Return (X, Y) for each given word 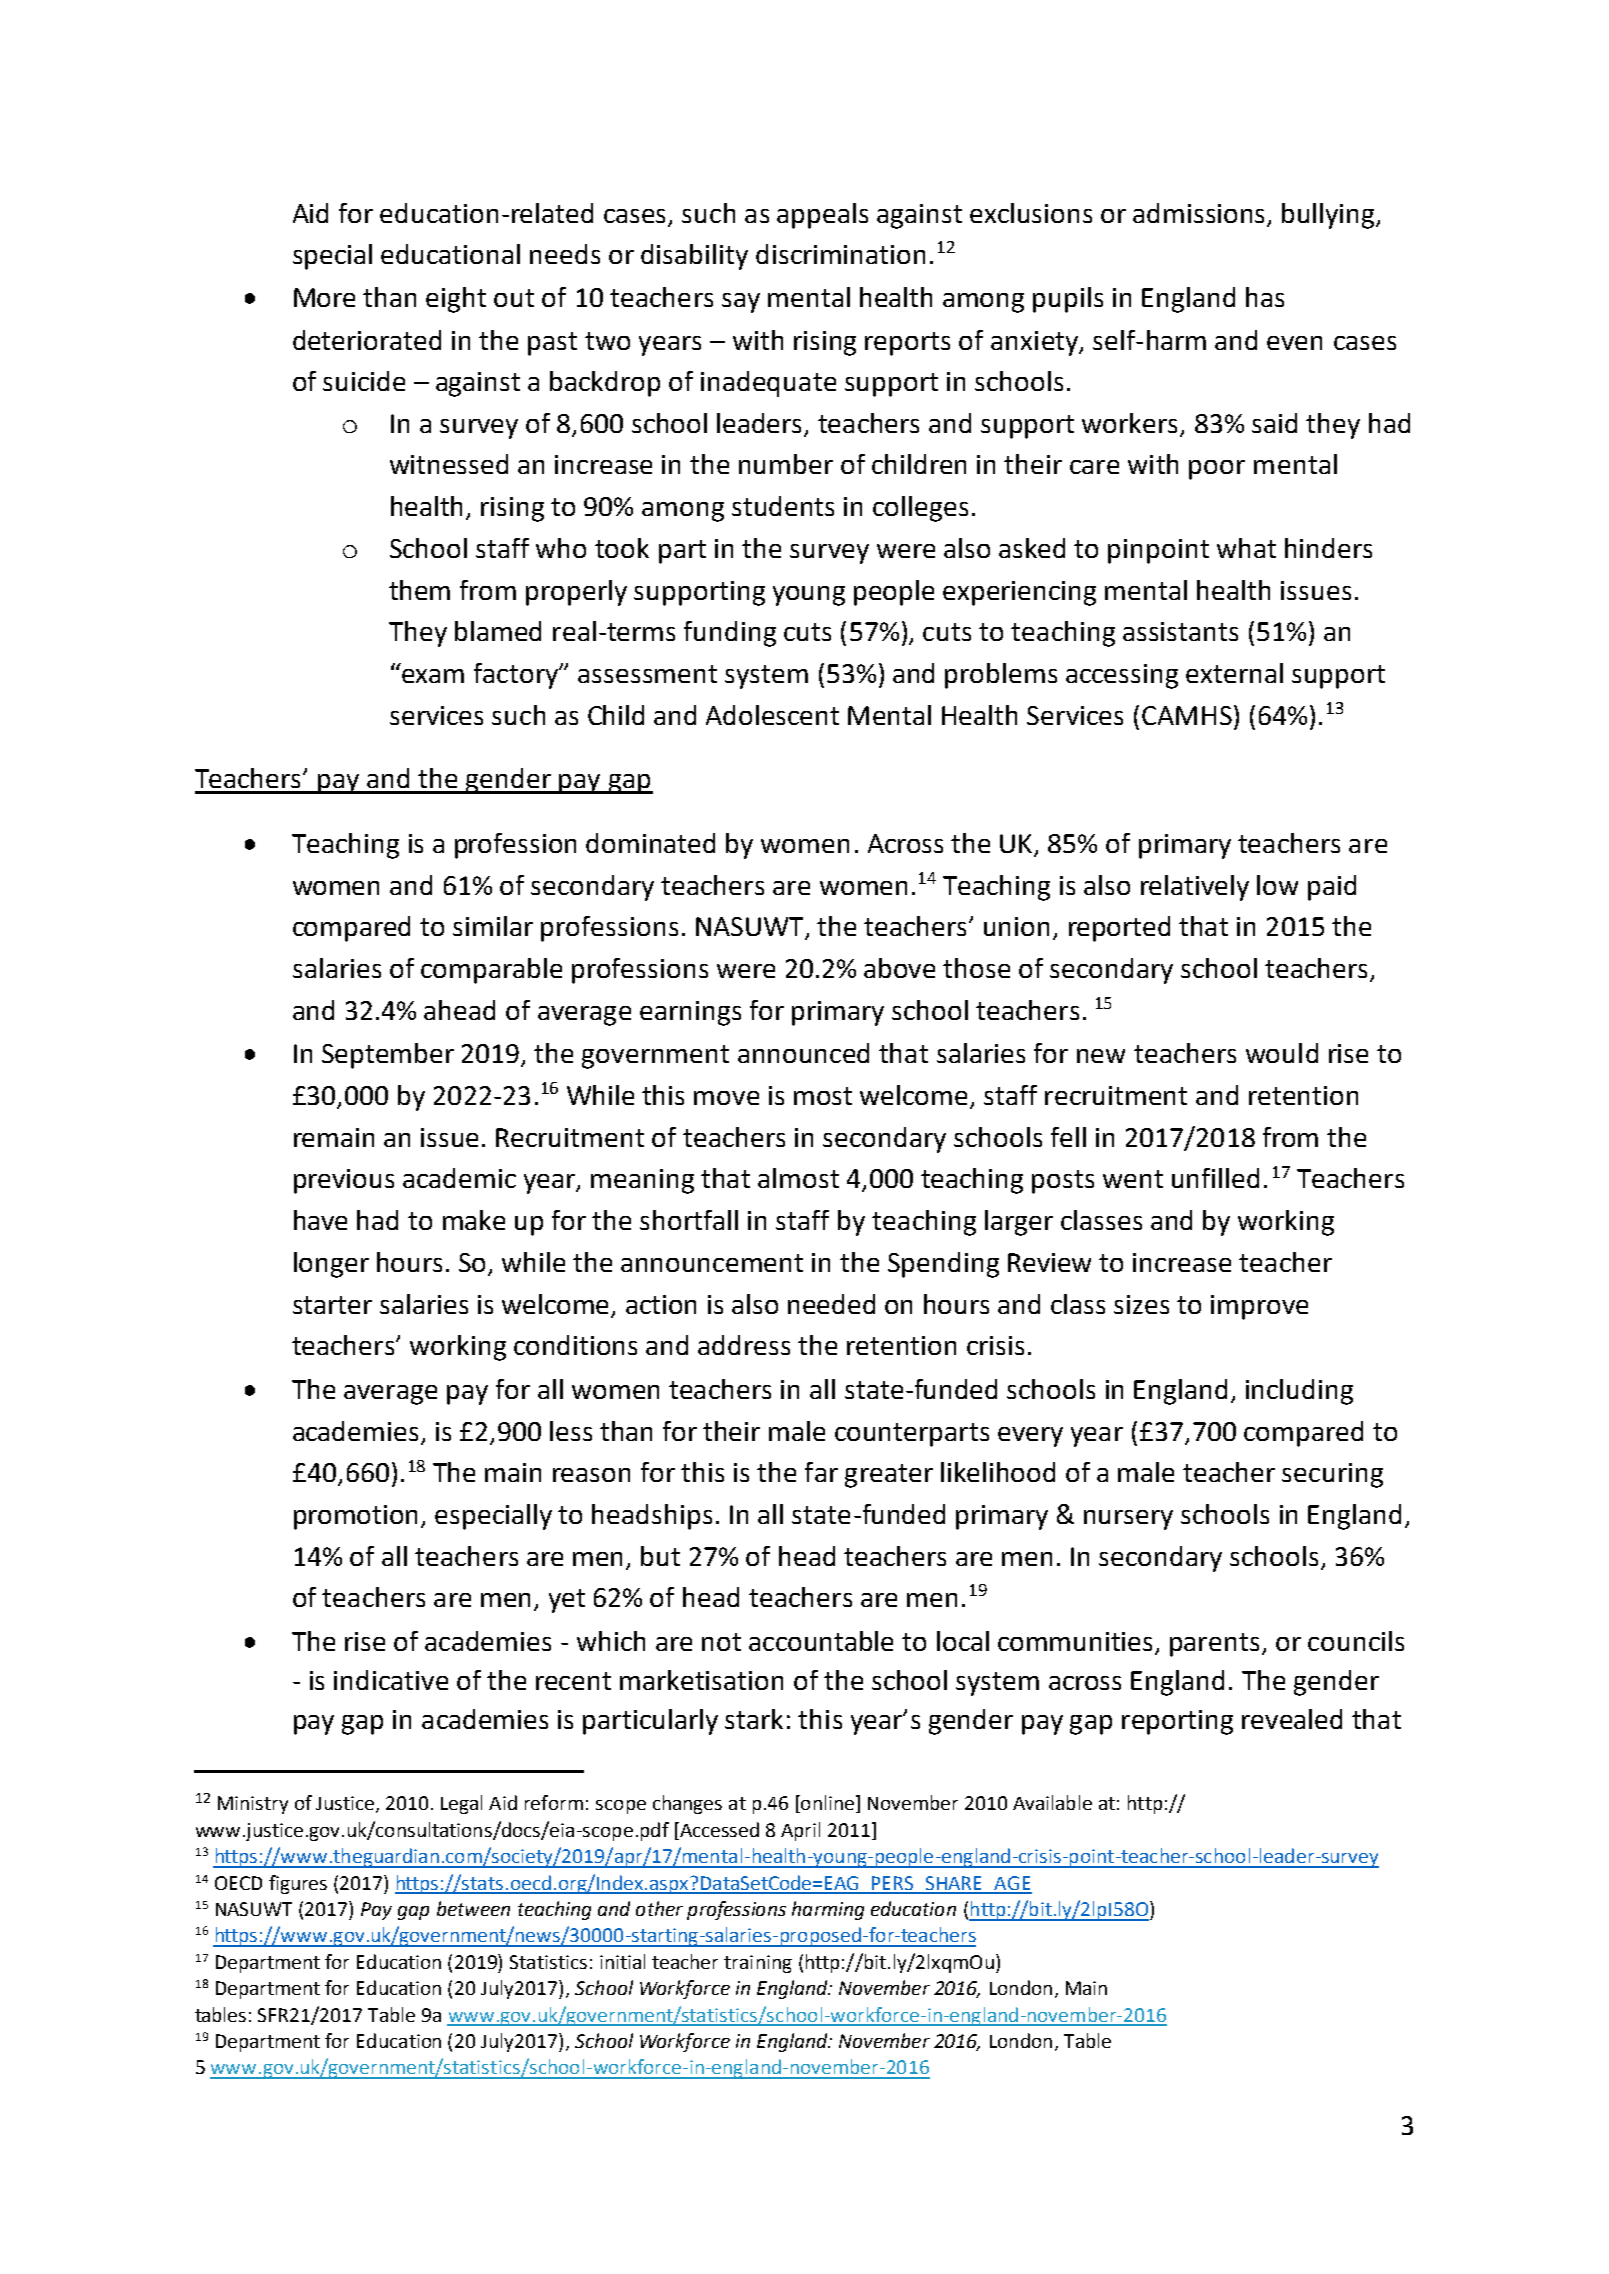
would (1282, 1053)
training (758, 1964)
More (324, 297)
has (1265, 297)
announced (803, 1053)
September (388, 1056)
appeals (822, 216)
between (473, 1908)
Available (1052, 1802)
